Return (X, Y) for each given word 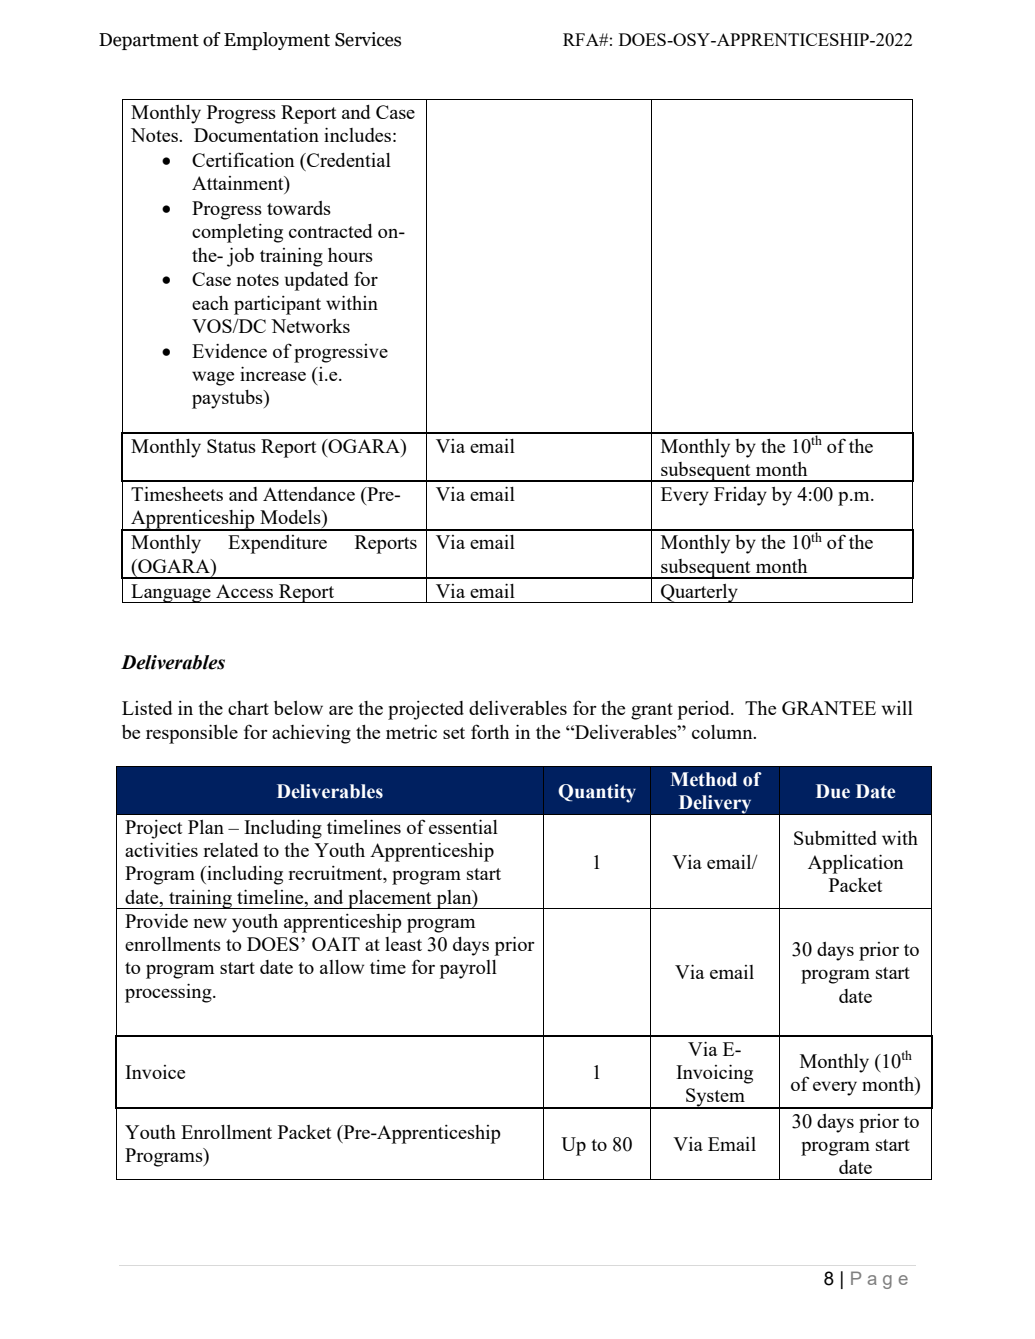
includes (357, 134)
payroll (468, 969)
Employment (277, 41)
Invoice (155, 1072)
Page (879, 1280)
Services (368, 39)
